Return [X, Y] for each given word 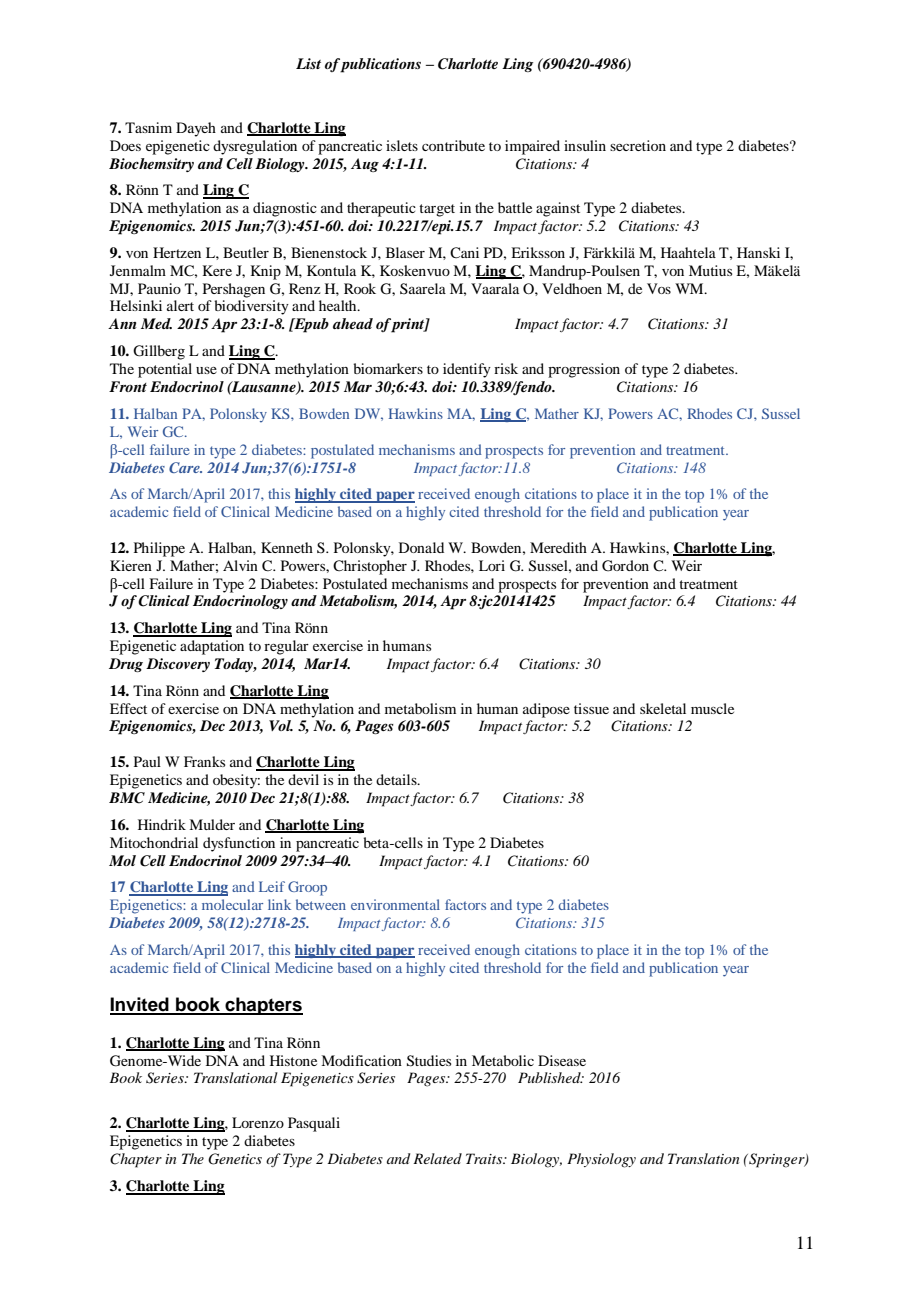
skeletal [663, 708]
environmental [395, 904]
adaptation [212, 647]
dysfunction [239, 844]
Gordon [625, 566]
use [206, 370]
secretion [638, 145]
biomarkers [388, 368]
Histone [293, 1060]
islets [402, 145]
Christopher [370, 567]
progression [584, 370]
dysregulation [255, 147]
